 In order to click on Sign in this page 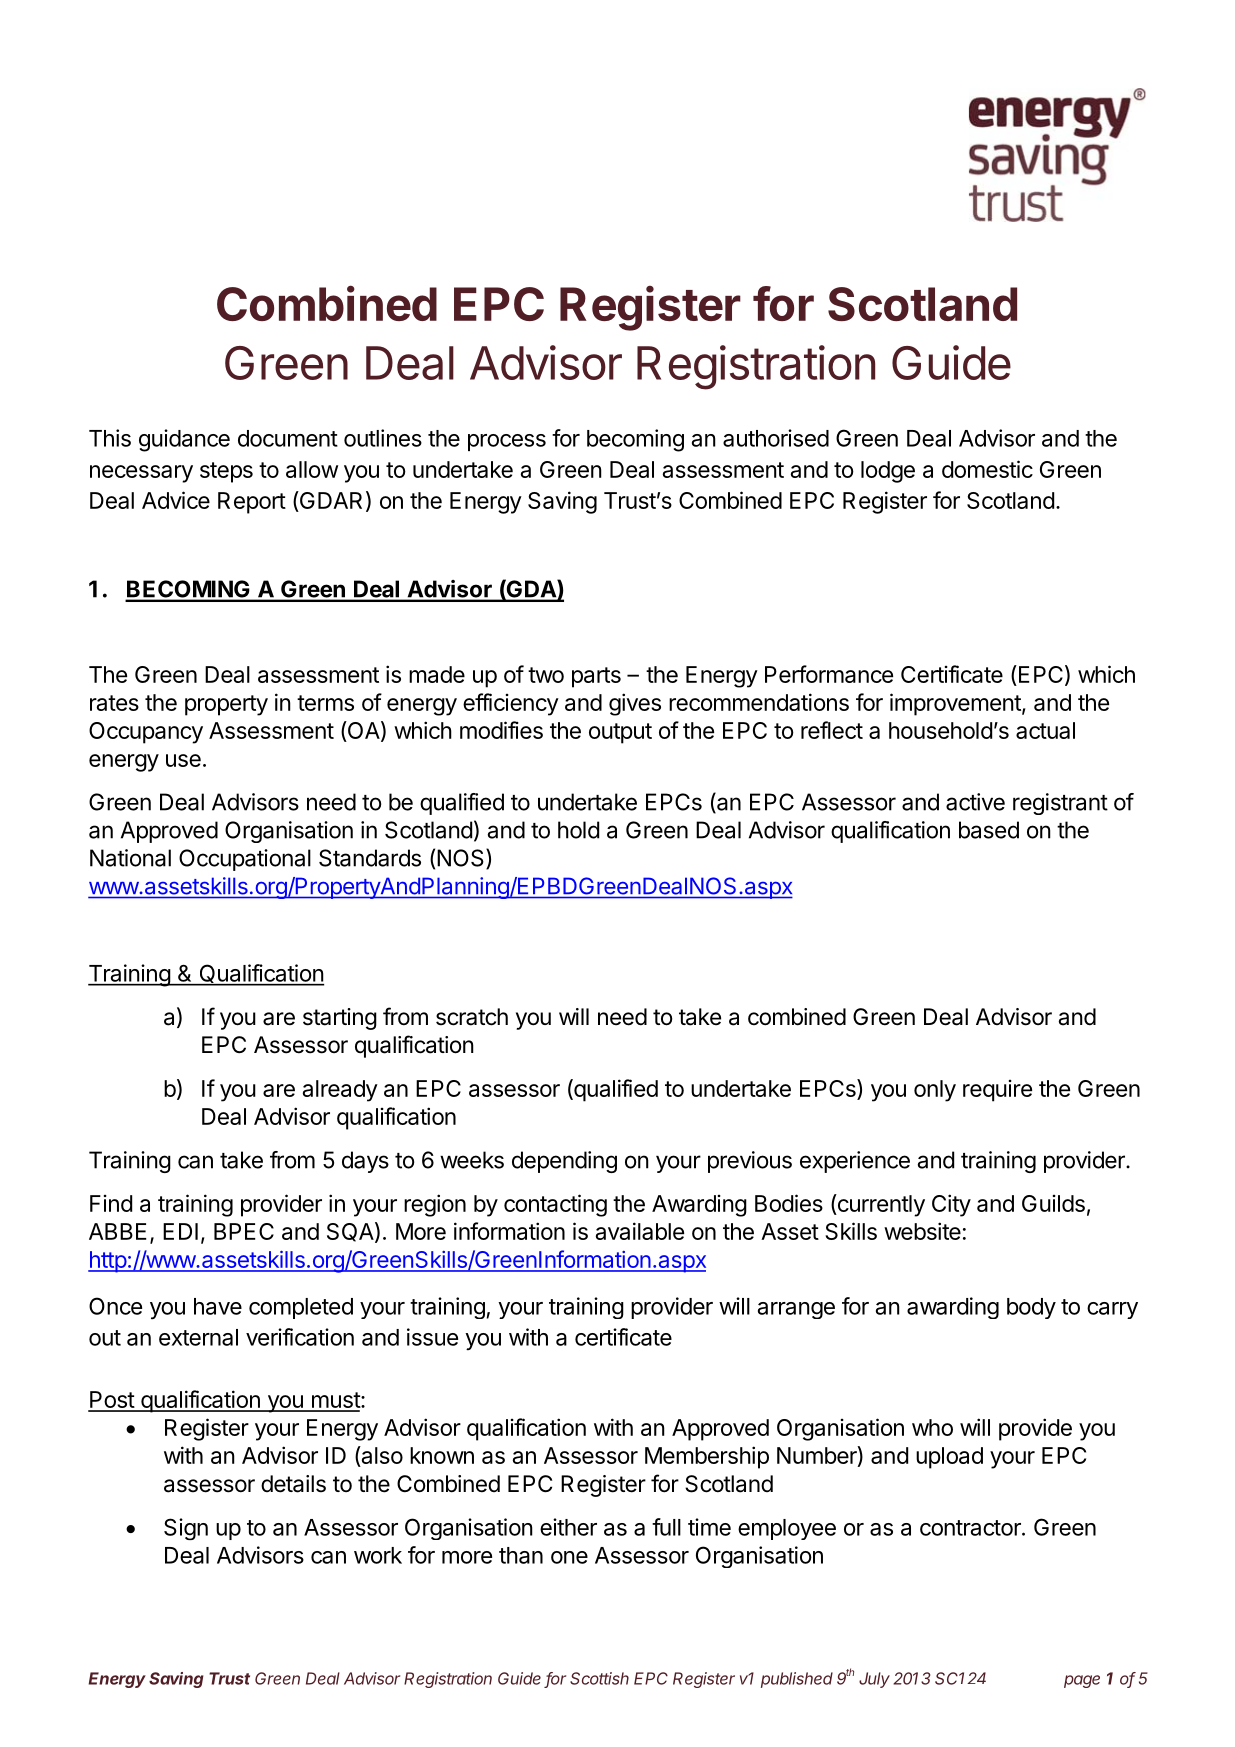, I will do `click(186, 1529)`.
